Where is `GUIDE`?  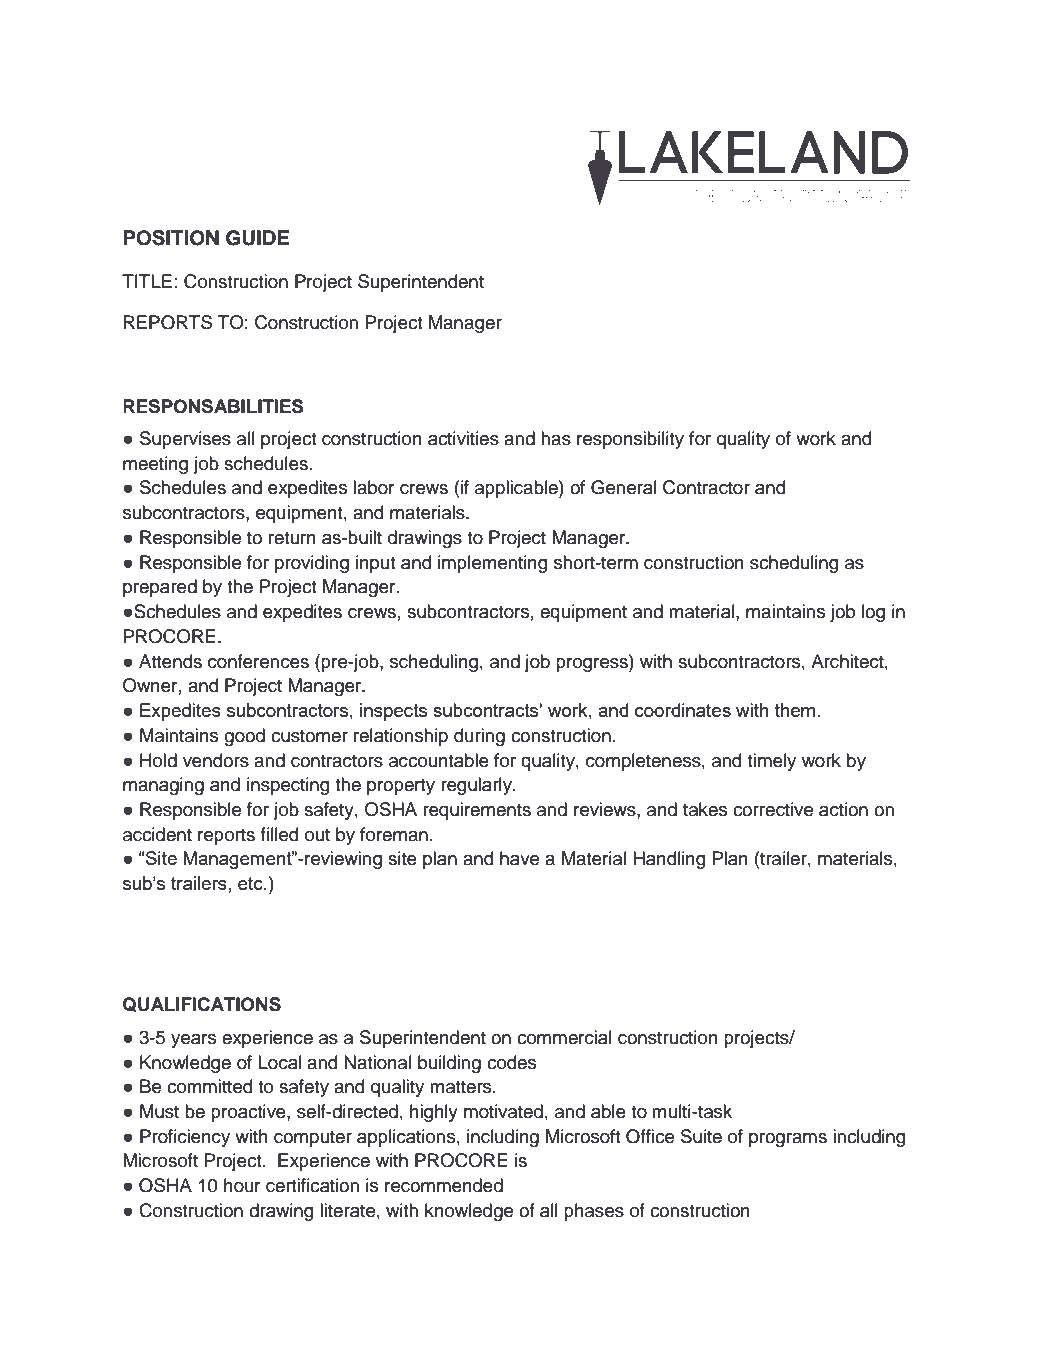
GUIDE is located at coordinates (257, 238).
